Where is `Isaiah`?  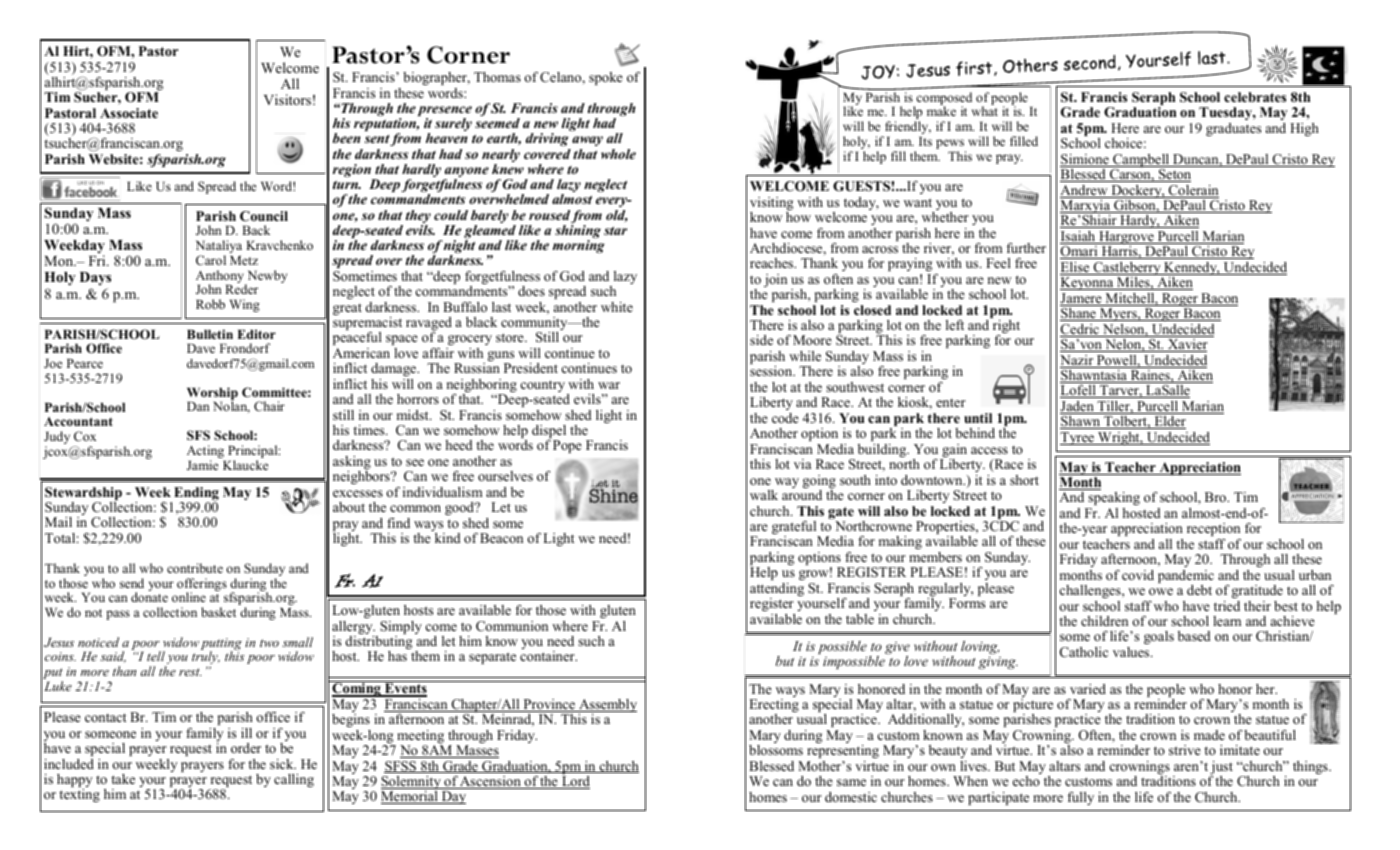 Isaiah is located at coordinates (1079, 237).
